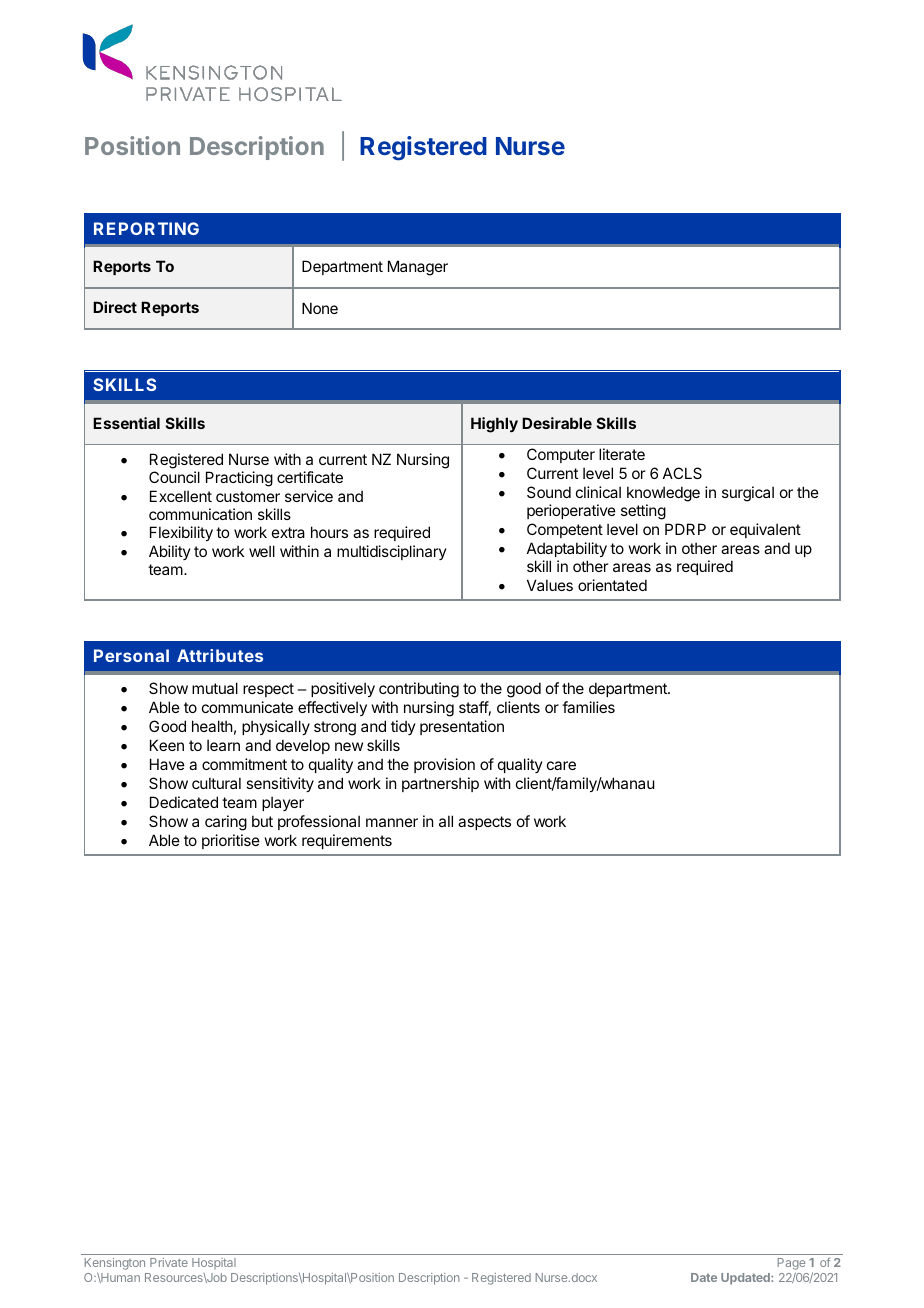 This screenshot has width=924, height=1308. I want to click on literate, so click(622, 454).
